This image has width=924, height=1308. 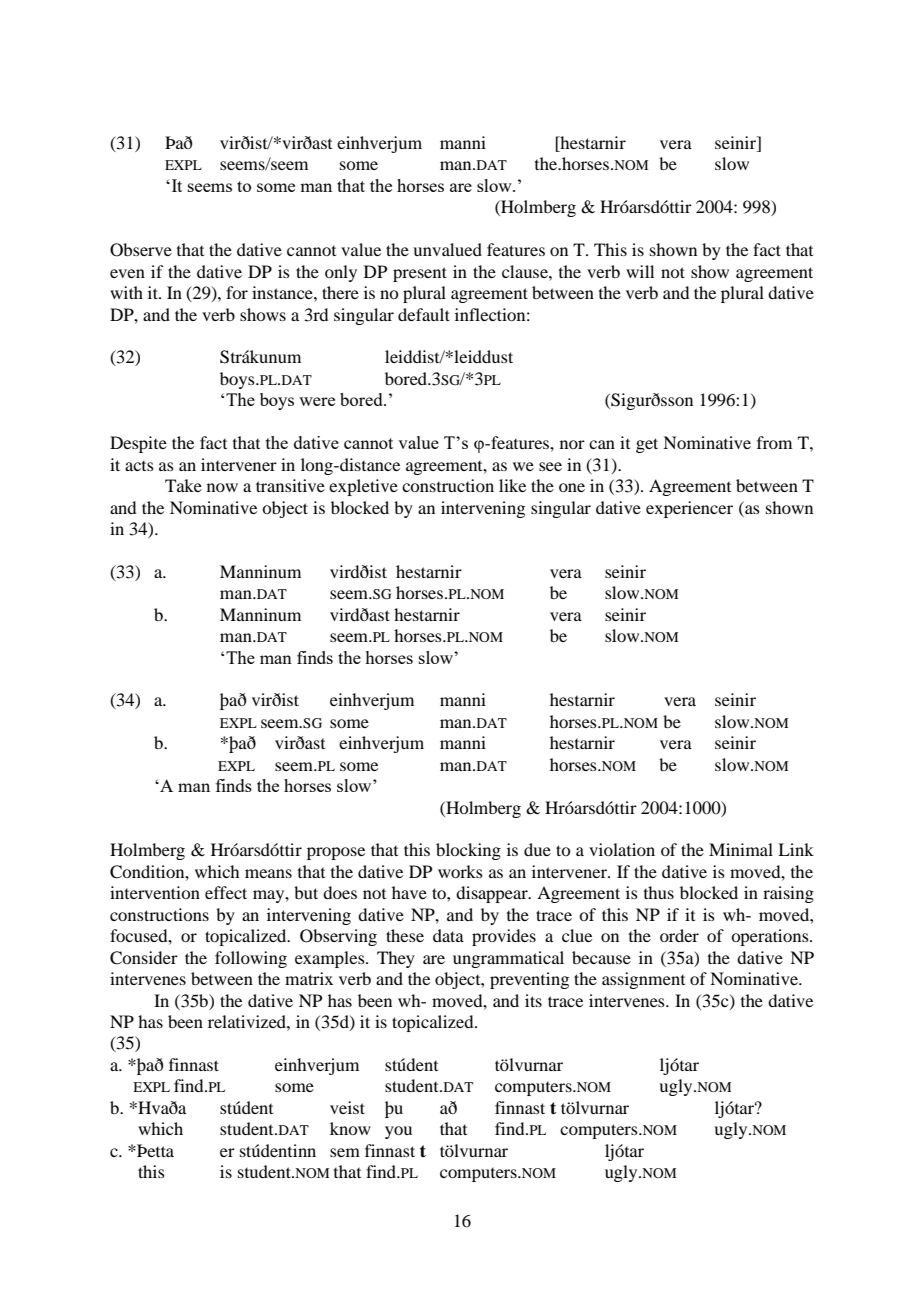 I want to click on blocking, so click(x=468, y=851).
